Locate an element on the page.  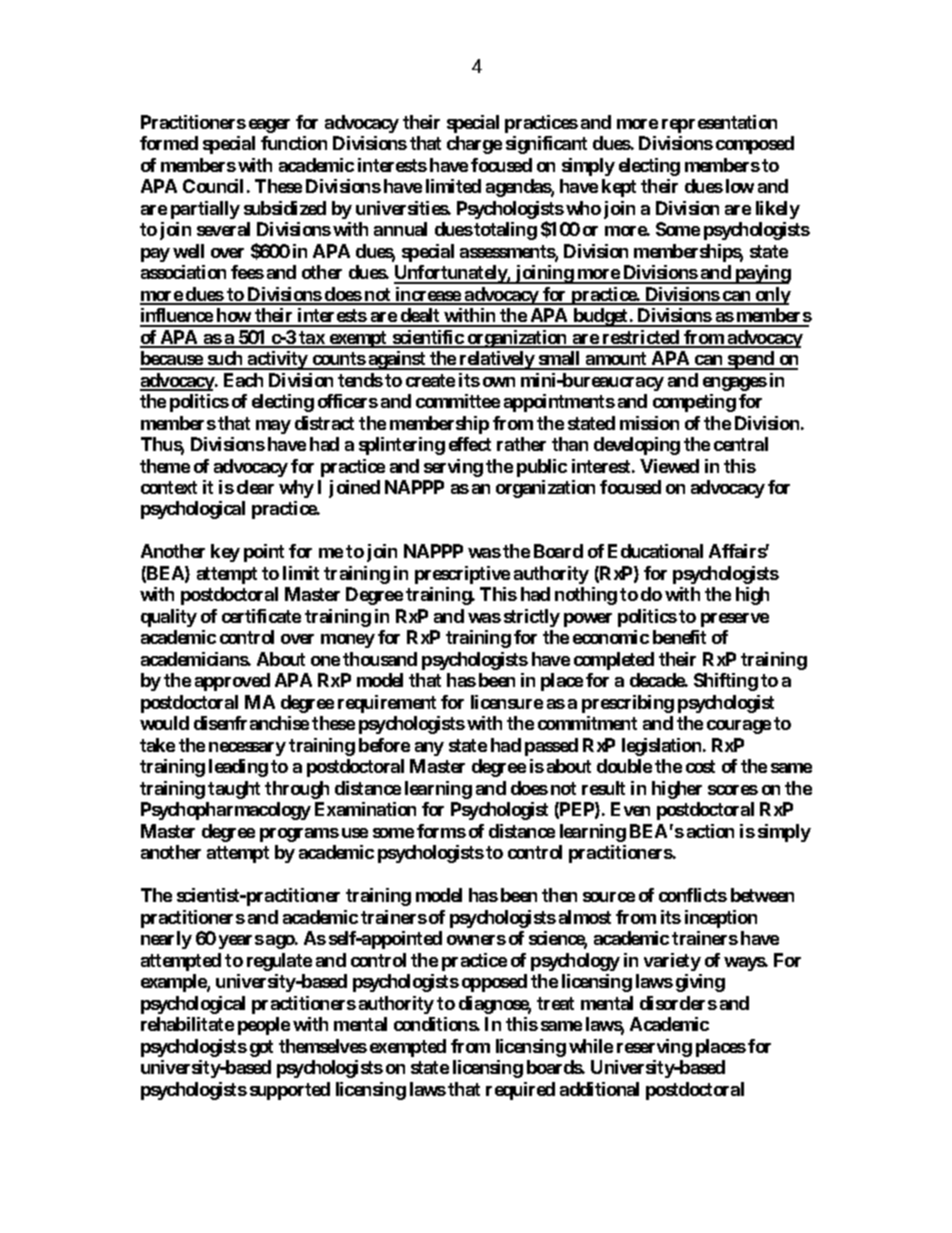
cost is located at coordinates (700, 766).
